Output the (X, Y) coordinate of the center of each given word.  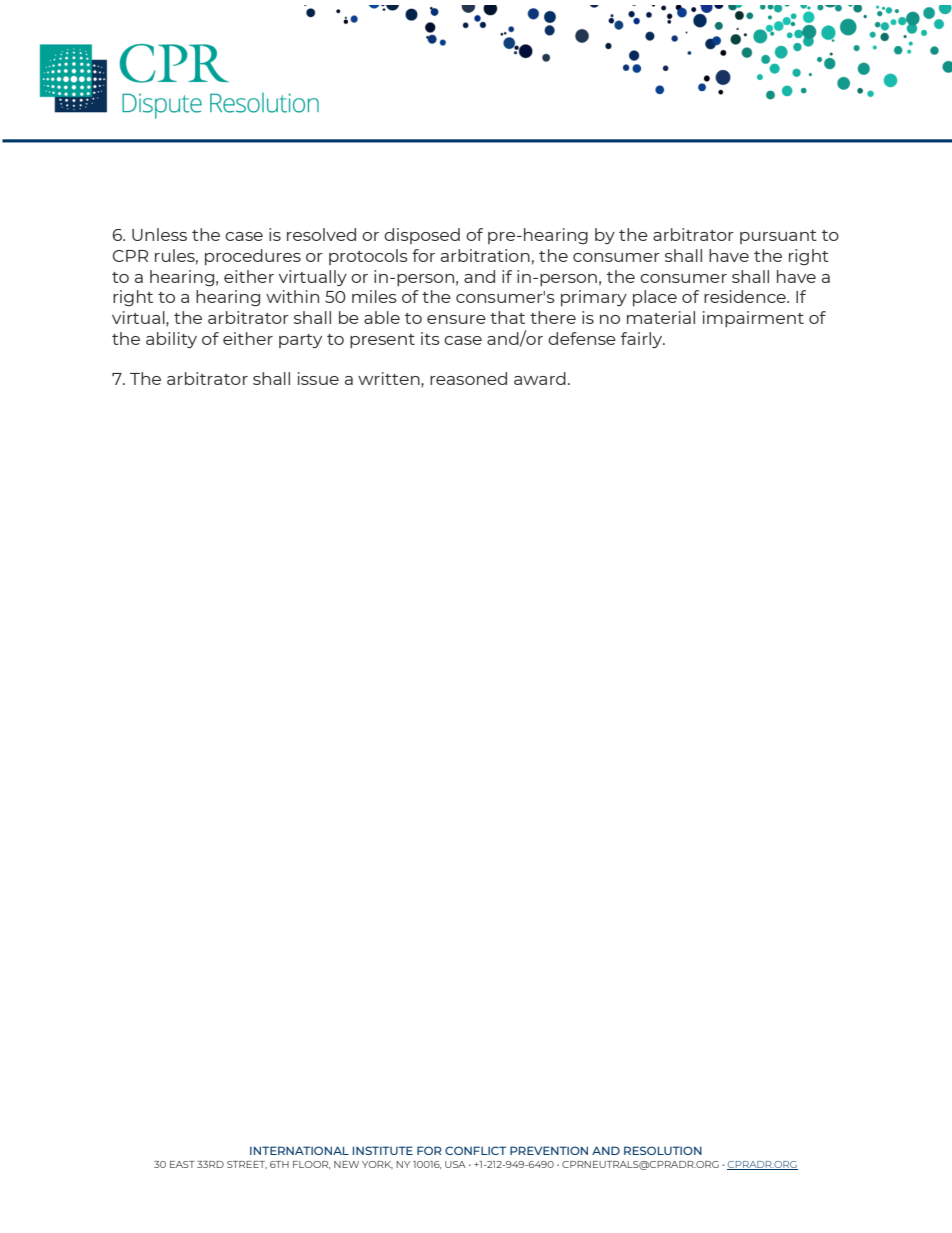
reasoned (468, 378)
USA (455, 1164)
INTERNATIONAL (299, 1150)
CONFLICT (475, 1150)
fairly (643, 340)
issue (318, 378)
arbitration (485, 255)
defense (582, 338)
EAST (182, 1164)
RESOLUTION (663, 1150)
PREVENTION (549, 1150)
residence (746, 296)
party (300, 341)
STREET (247, 1165)
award (540, 378)
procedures (253, 257)
